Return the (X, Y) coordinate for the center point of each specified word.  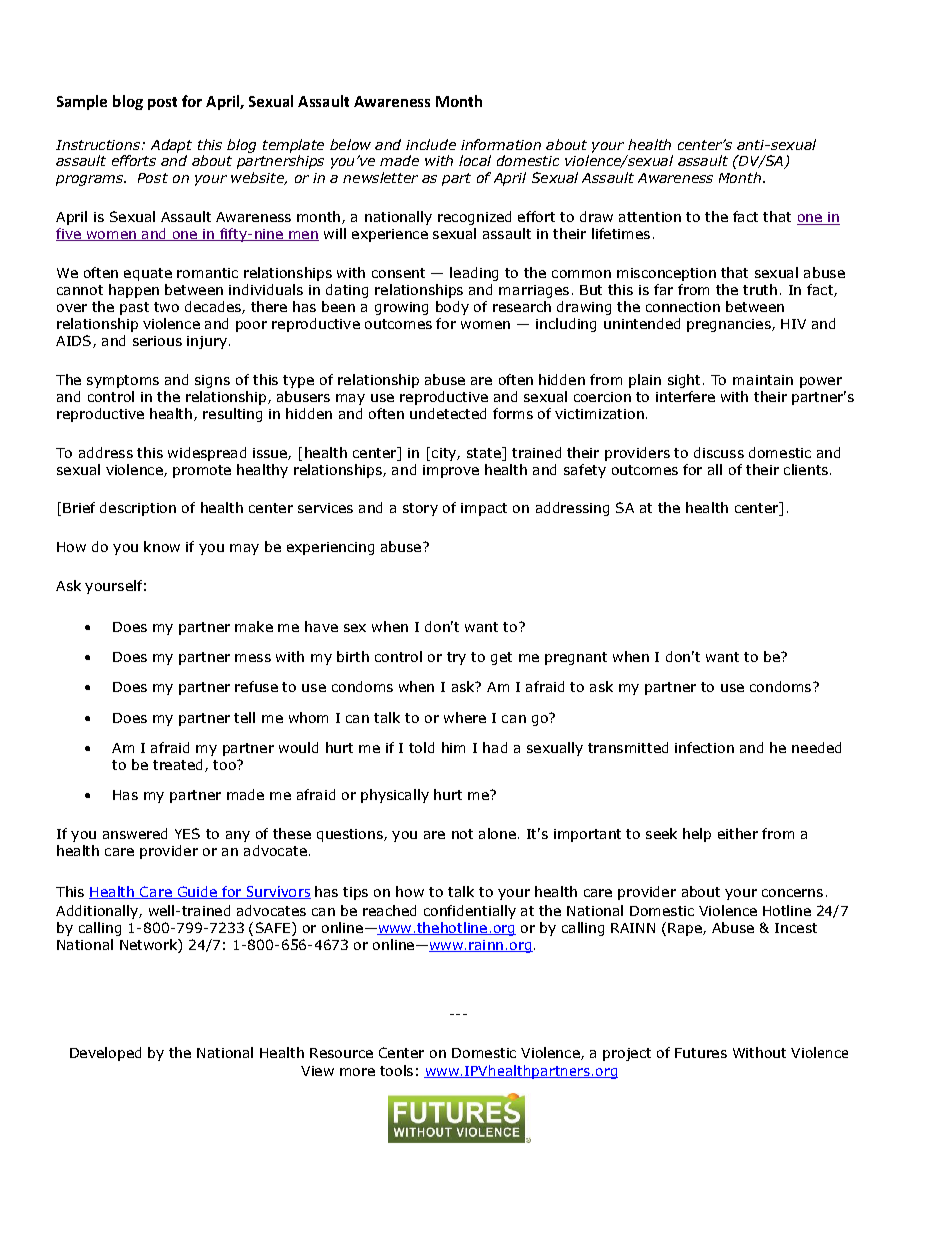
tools (396, 1070)
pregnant (576, 658)
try (456, 658)
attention (650, 217)
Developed (105, 1054)
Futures (701, 1053)
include (431, 144)
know (162, 546)
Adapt (171, 146)
